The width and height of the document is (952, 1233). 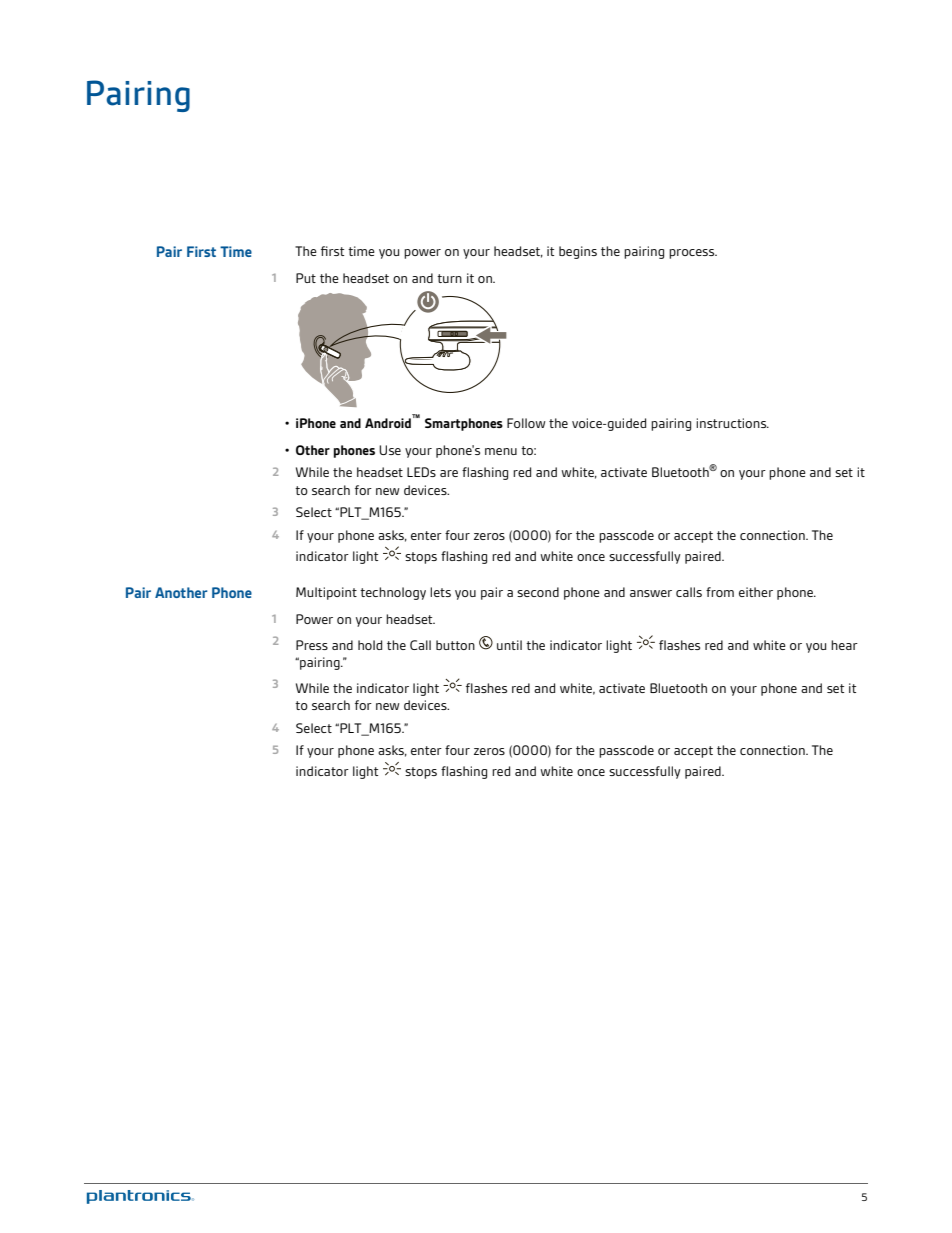 What do you see at coordinates (370, 645) in the document?
I see `hold` at bounding box center [370, 645].
